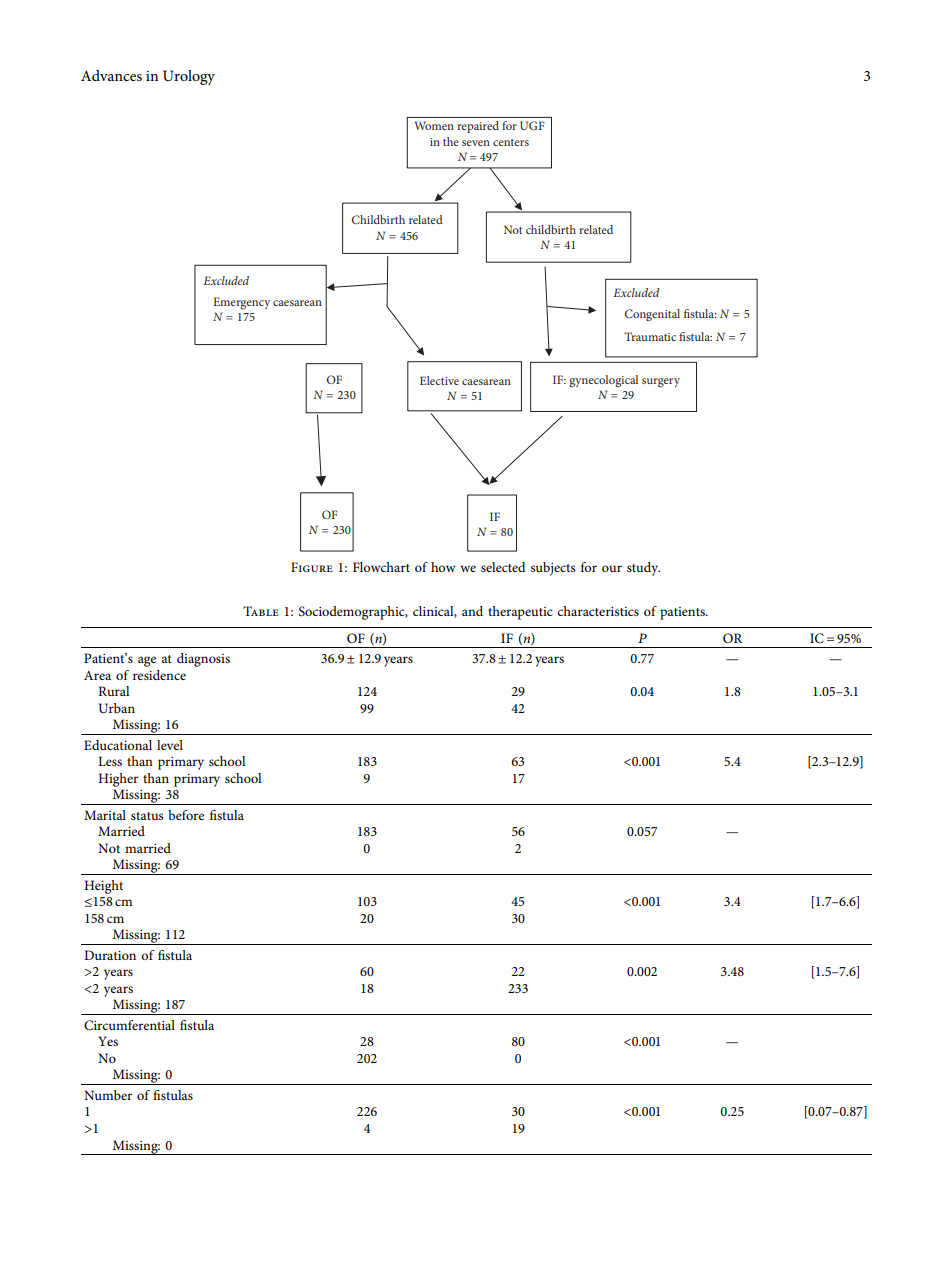 The height and width of the document is (1270, 952). I want to click on Number, so click(108, 1095).
